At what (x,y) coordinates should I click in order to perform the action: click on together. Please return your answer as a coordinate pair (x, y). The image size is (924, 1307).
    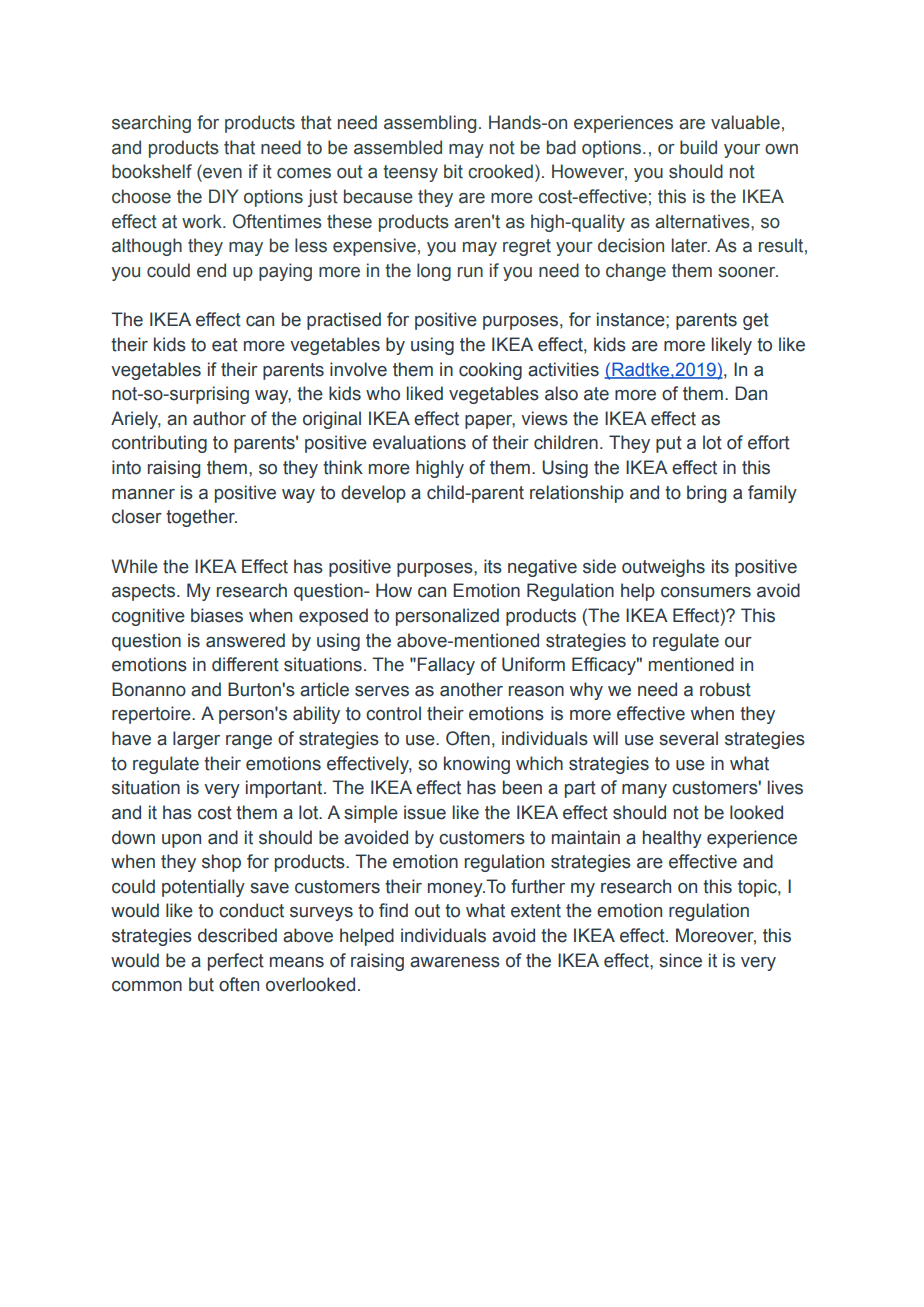
    Looking at the image, I should click on (201, 518).
